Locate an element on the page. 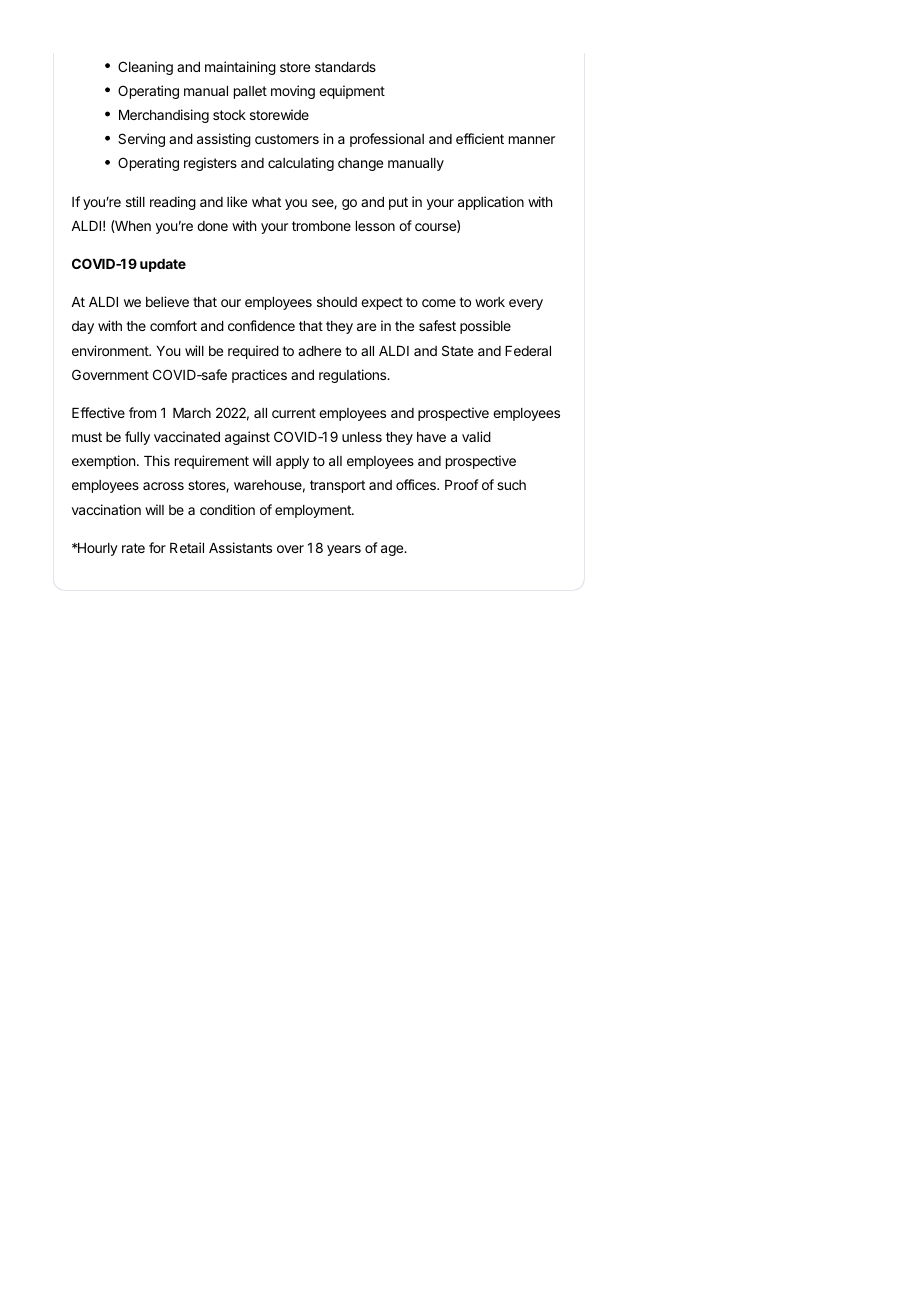 The height and width of the page is (1308, 924). believe is located at coordinates (167, 301).
